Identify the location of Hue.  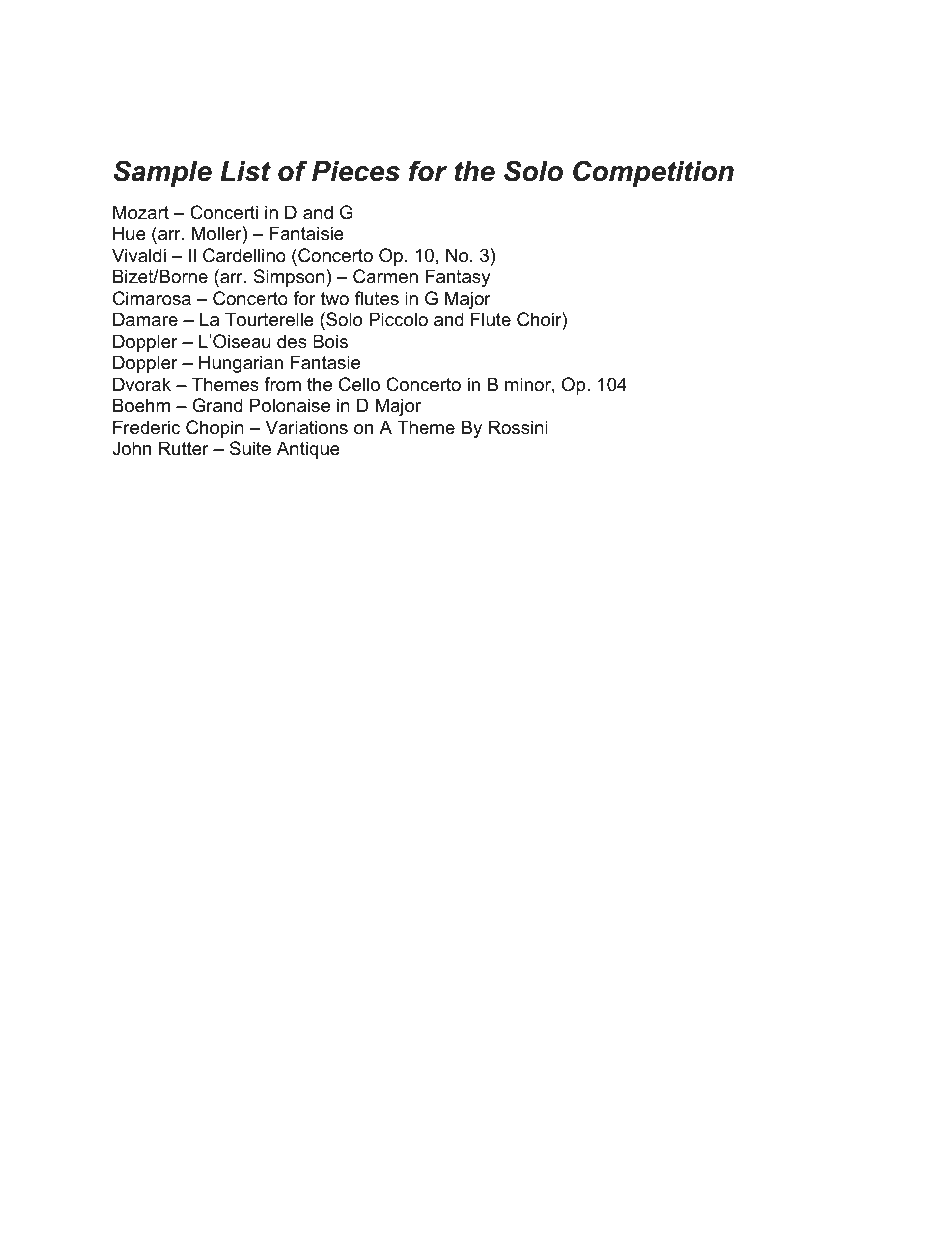
(129, 233).
